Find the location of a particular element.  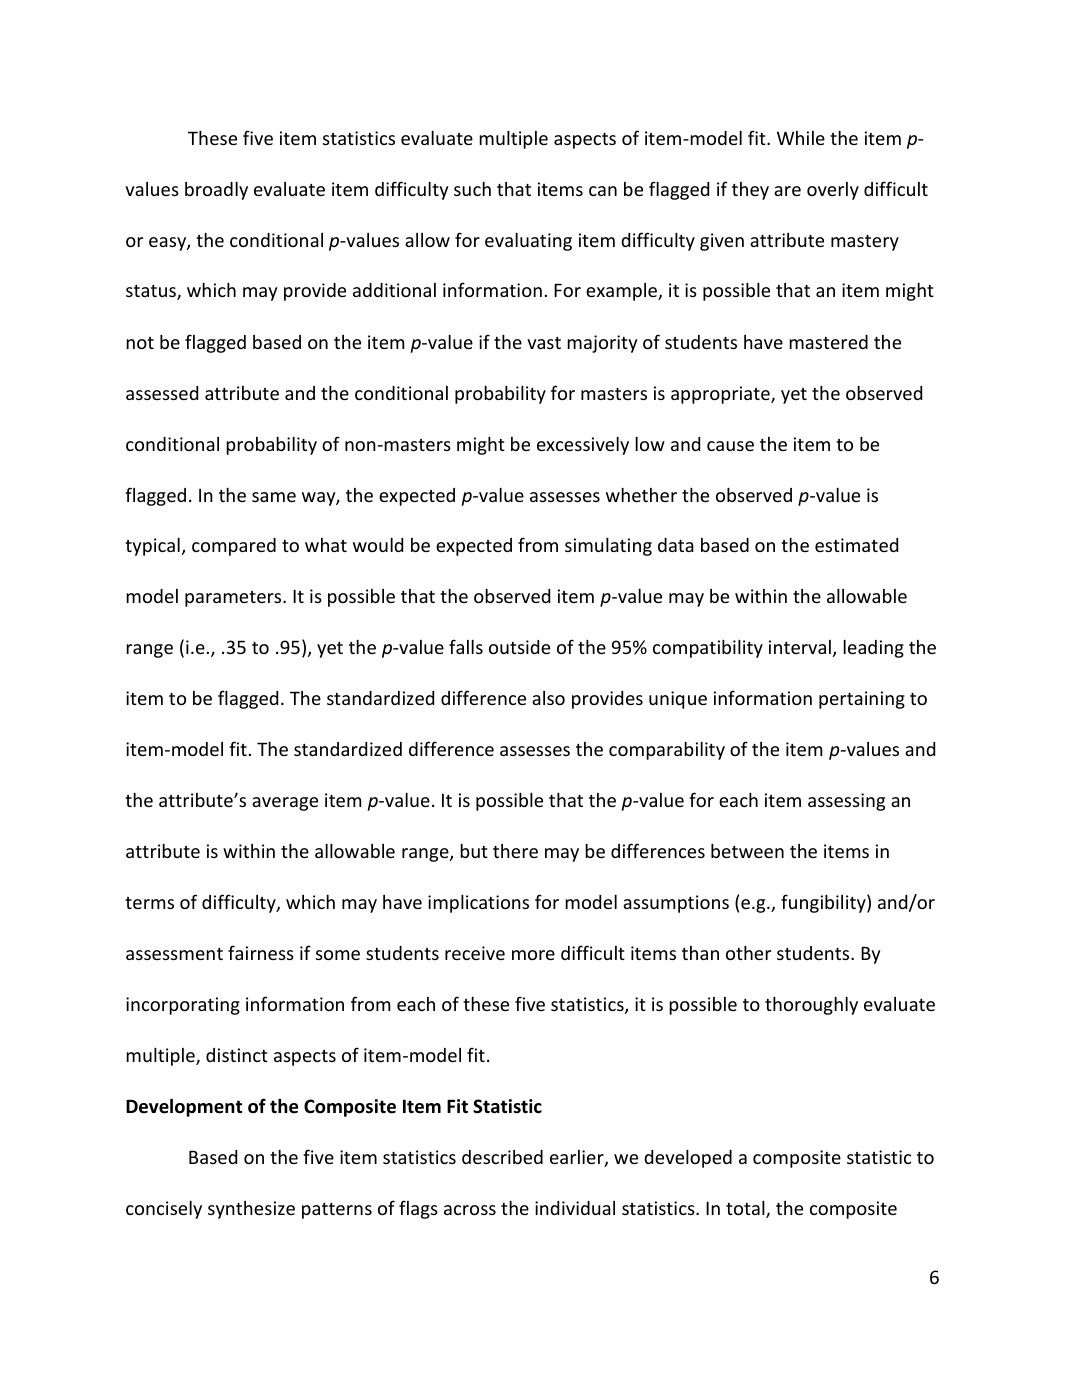

synthesize is located at coordinates (251, 1210).
